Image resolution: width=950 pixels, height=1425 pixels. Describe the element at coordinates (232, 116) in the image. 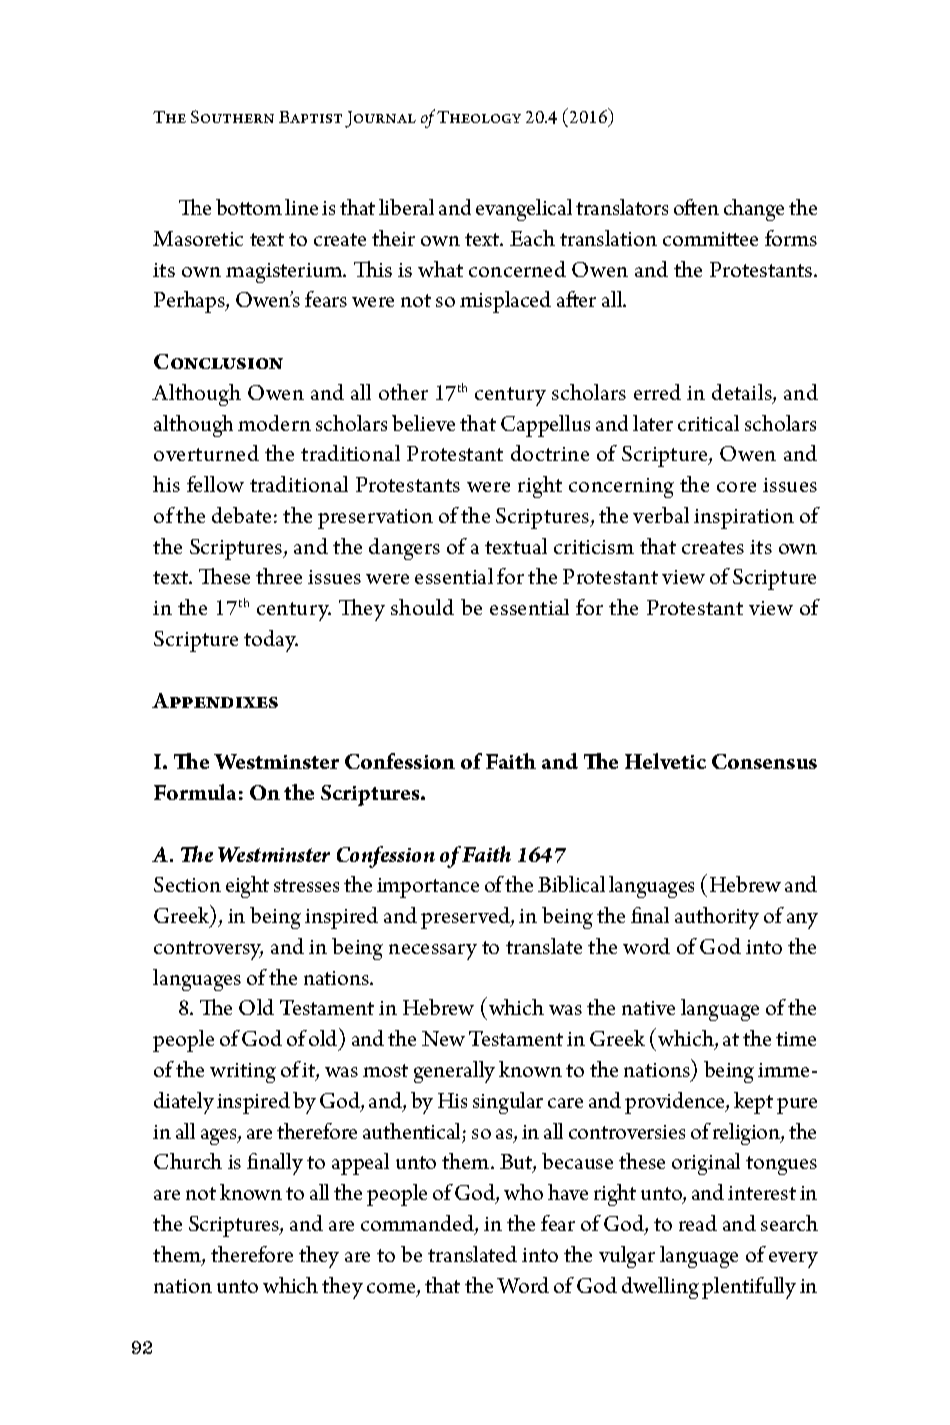

I see `Southern` at that location.
